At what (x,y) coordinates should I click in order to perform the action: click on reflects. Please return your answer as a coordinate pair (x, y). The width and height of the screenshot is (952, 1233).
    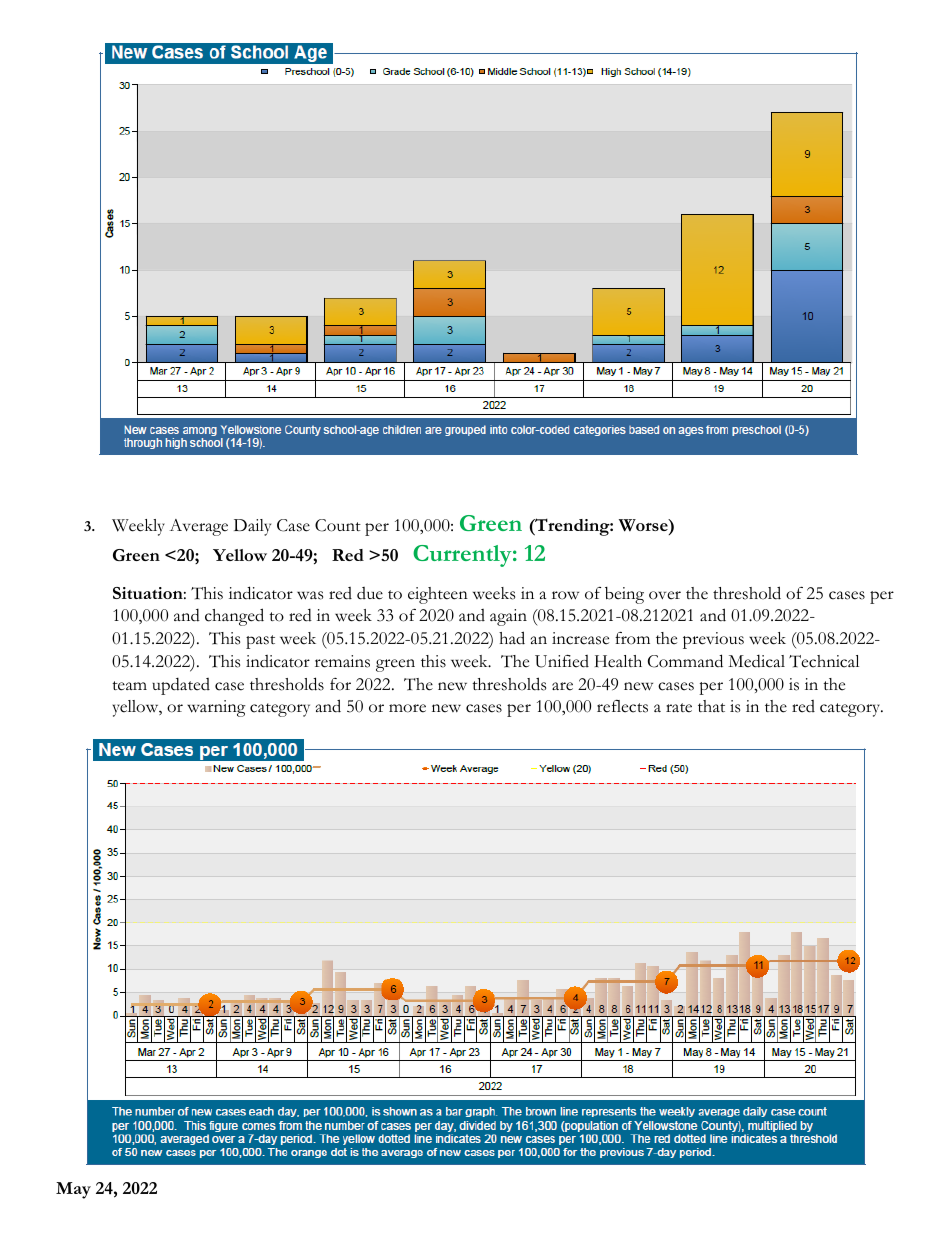
    Looking at the image, I should click on (622, 706).
